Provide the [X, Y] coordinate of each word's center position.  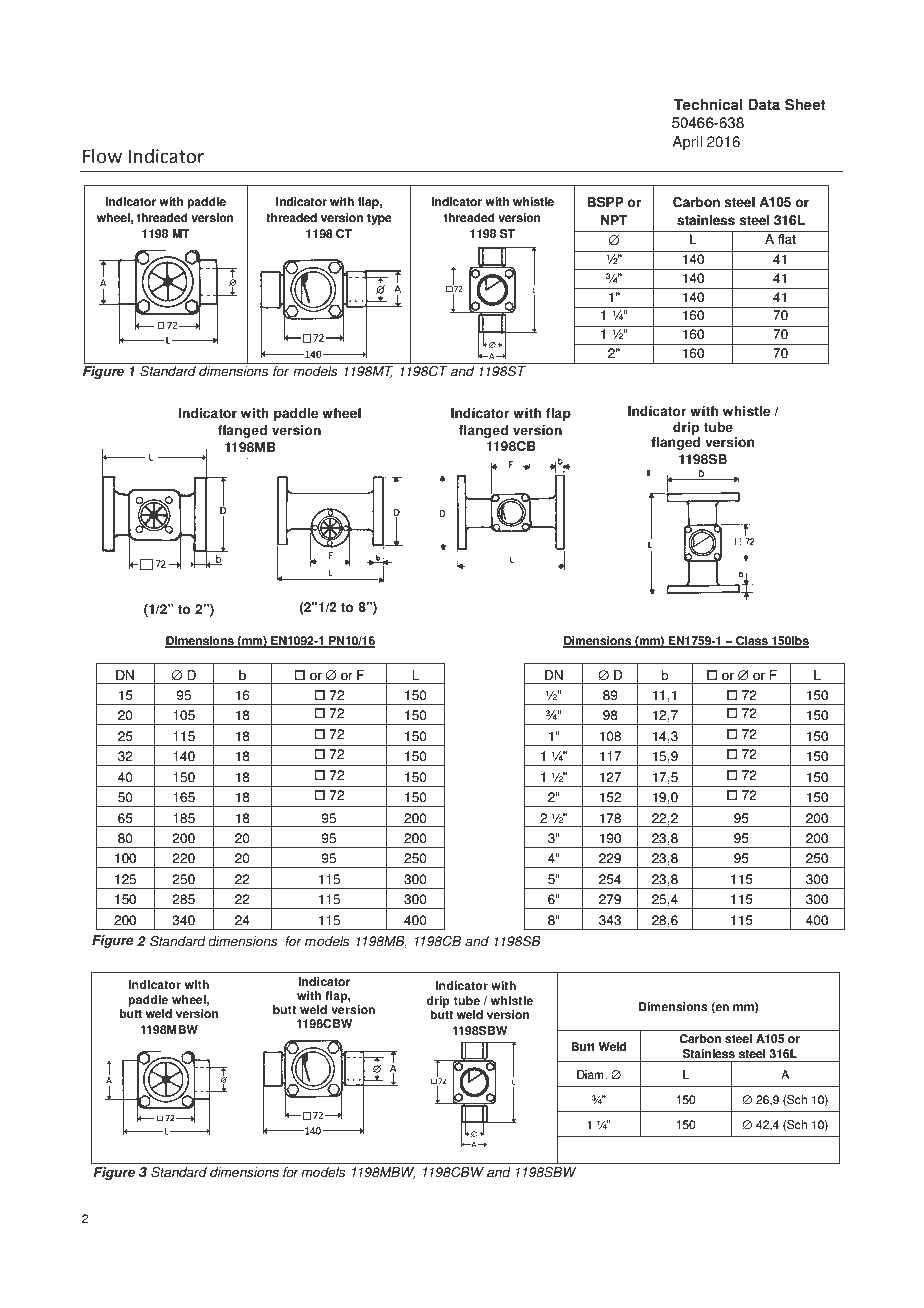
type [379, 219]
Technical [708, 105]
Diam [591, 1075]
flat [787, 239]
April [687, 143]
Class [752, 642]
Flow [102, 156]
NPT [614, 220]
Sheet [805, 105]
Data [764, 105]
